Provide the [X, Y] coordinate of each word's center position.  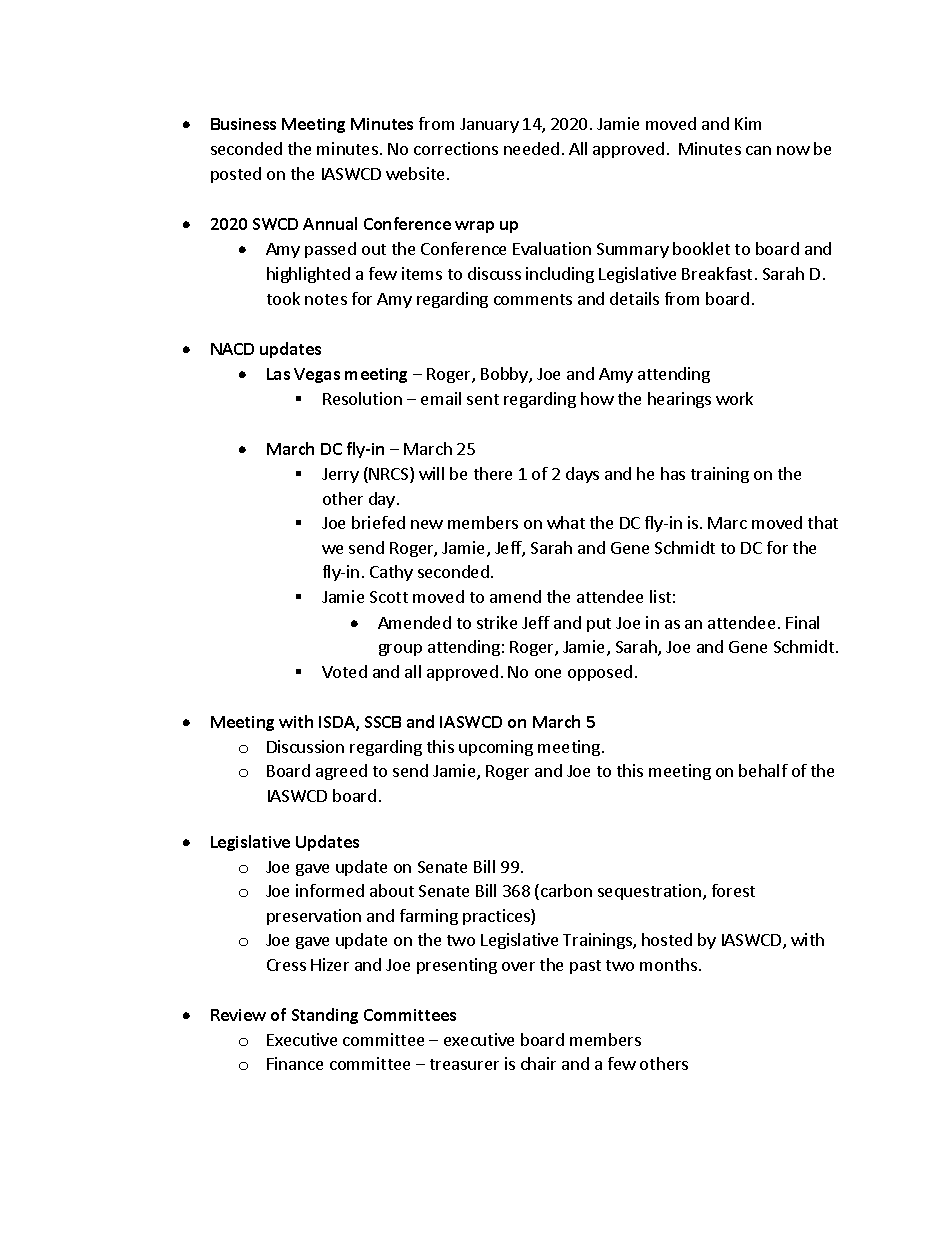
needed [531, 148]
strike [497, 622]
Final [802, 622]
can [758, 150]
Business [243, 124]
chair [538, 1063]
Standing [325, 1016]
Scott [389, 597]
